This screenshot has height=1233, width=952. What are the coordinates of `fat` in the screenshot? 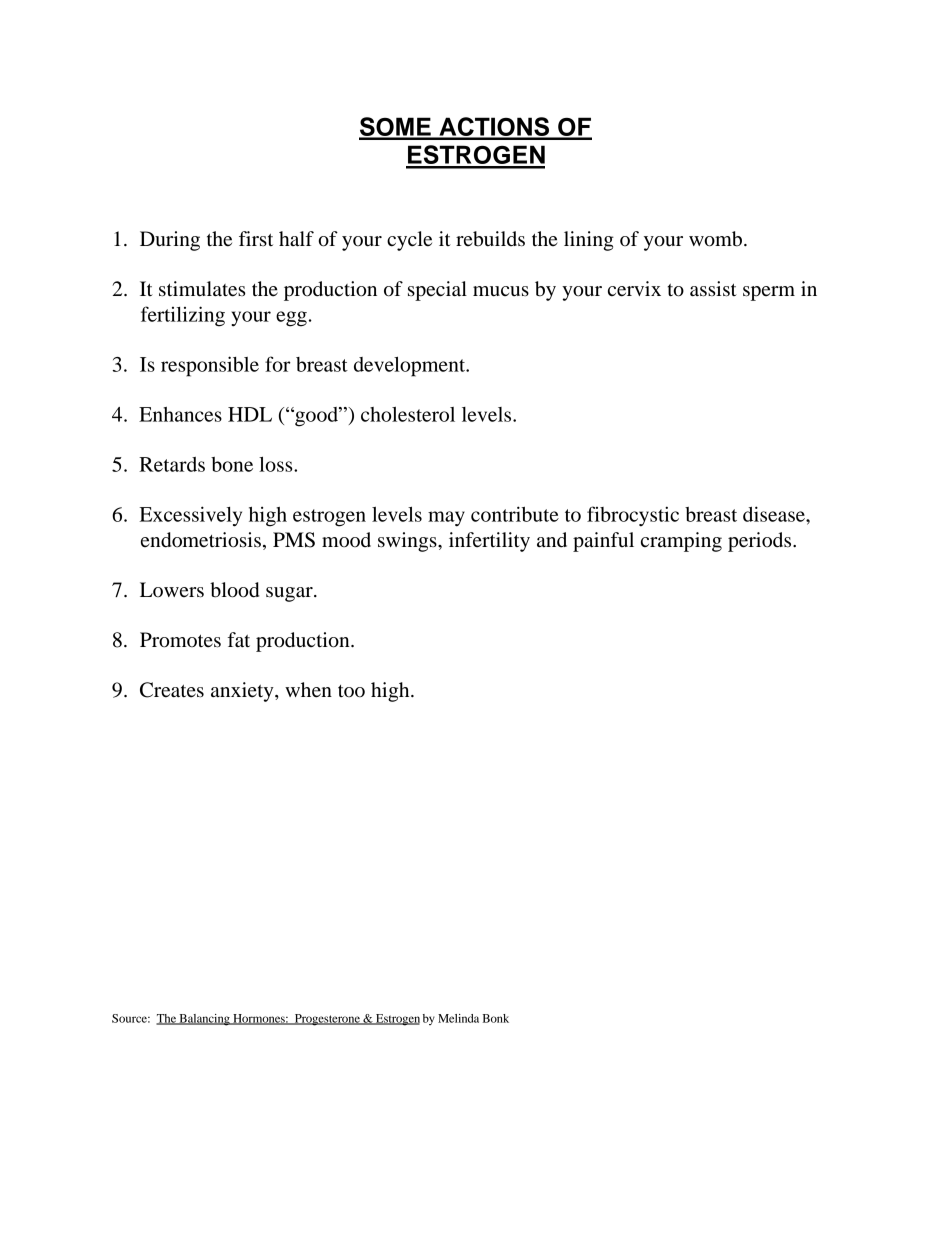 It's located at (239, 640).
